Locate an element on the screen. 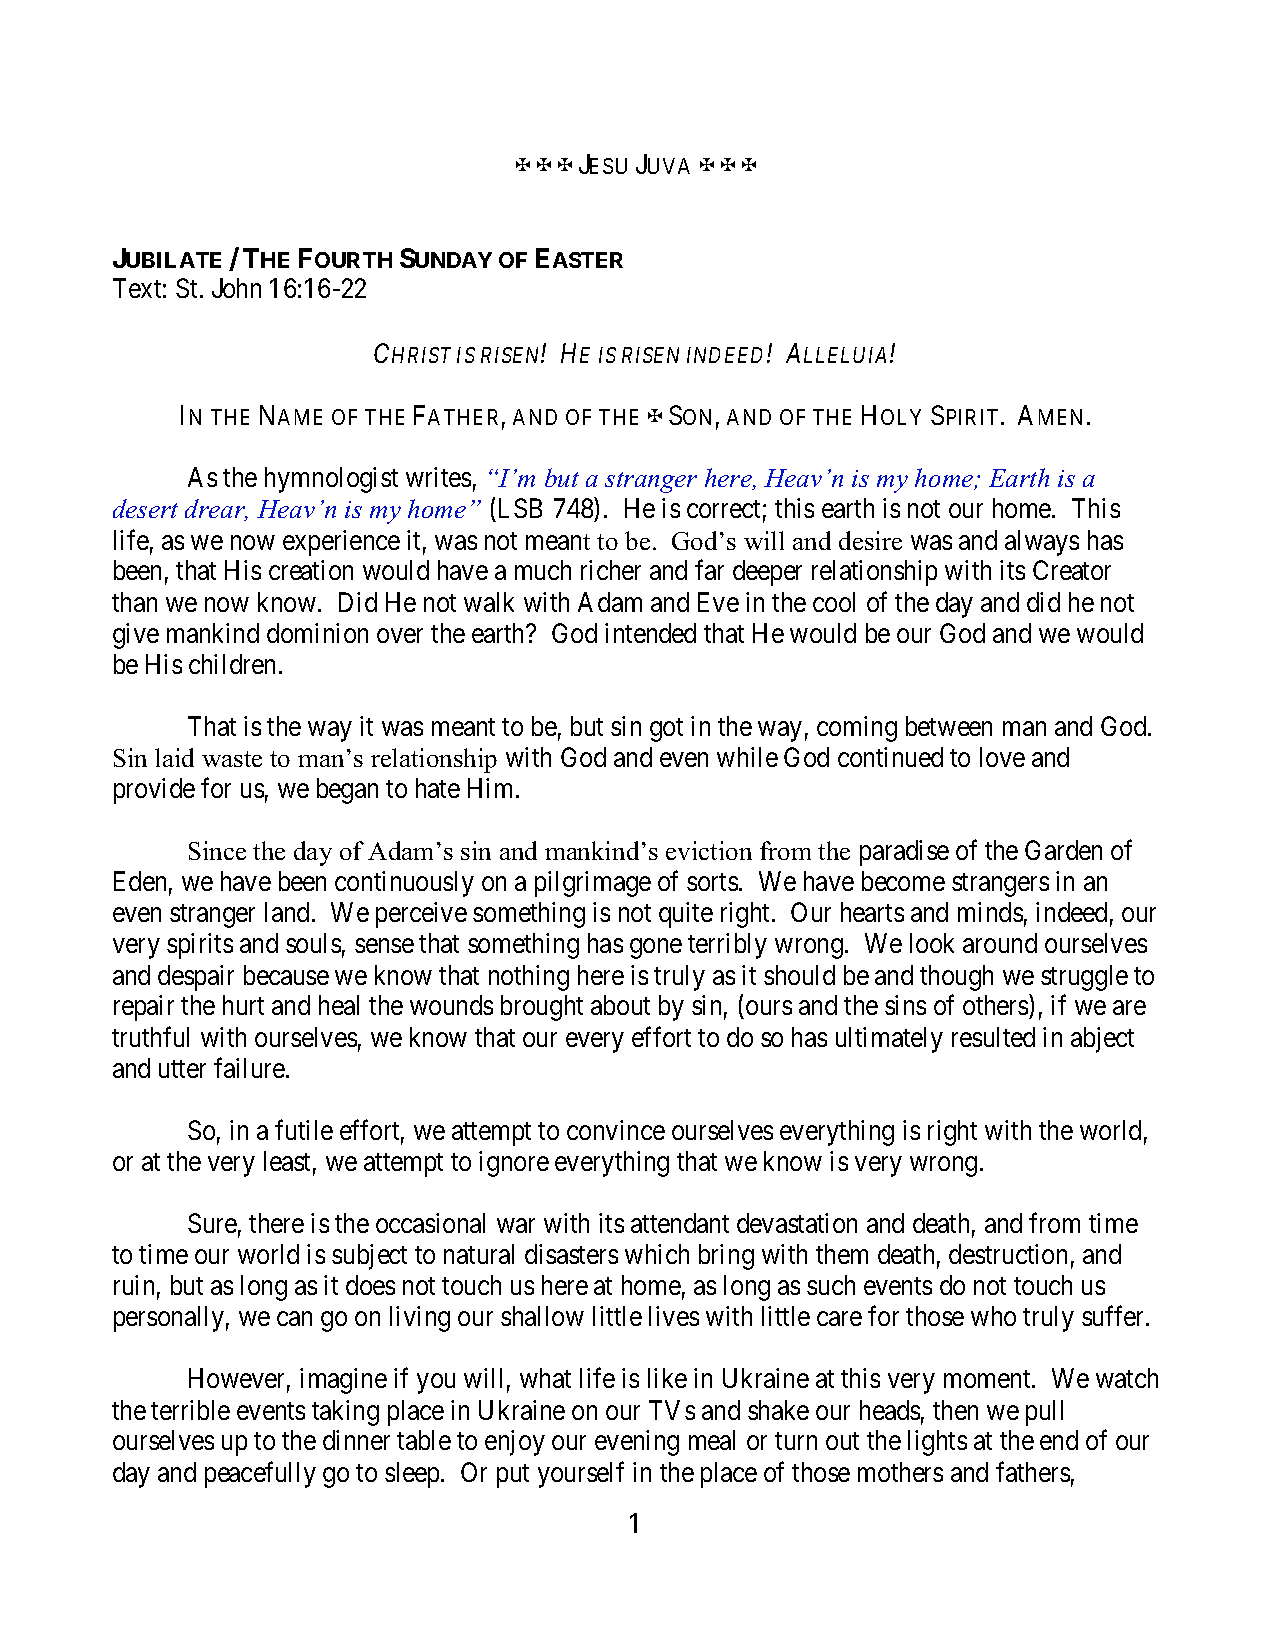 This screenshot has height=1646, width=1272. meal is located at coordinates (712, 1440).
